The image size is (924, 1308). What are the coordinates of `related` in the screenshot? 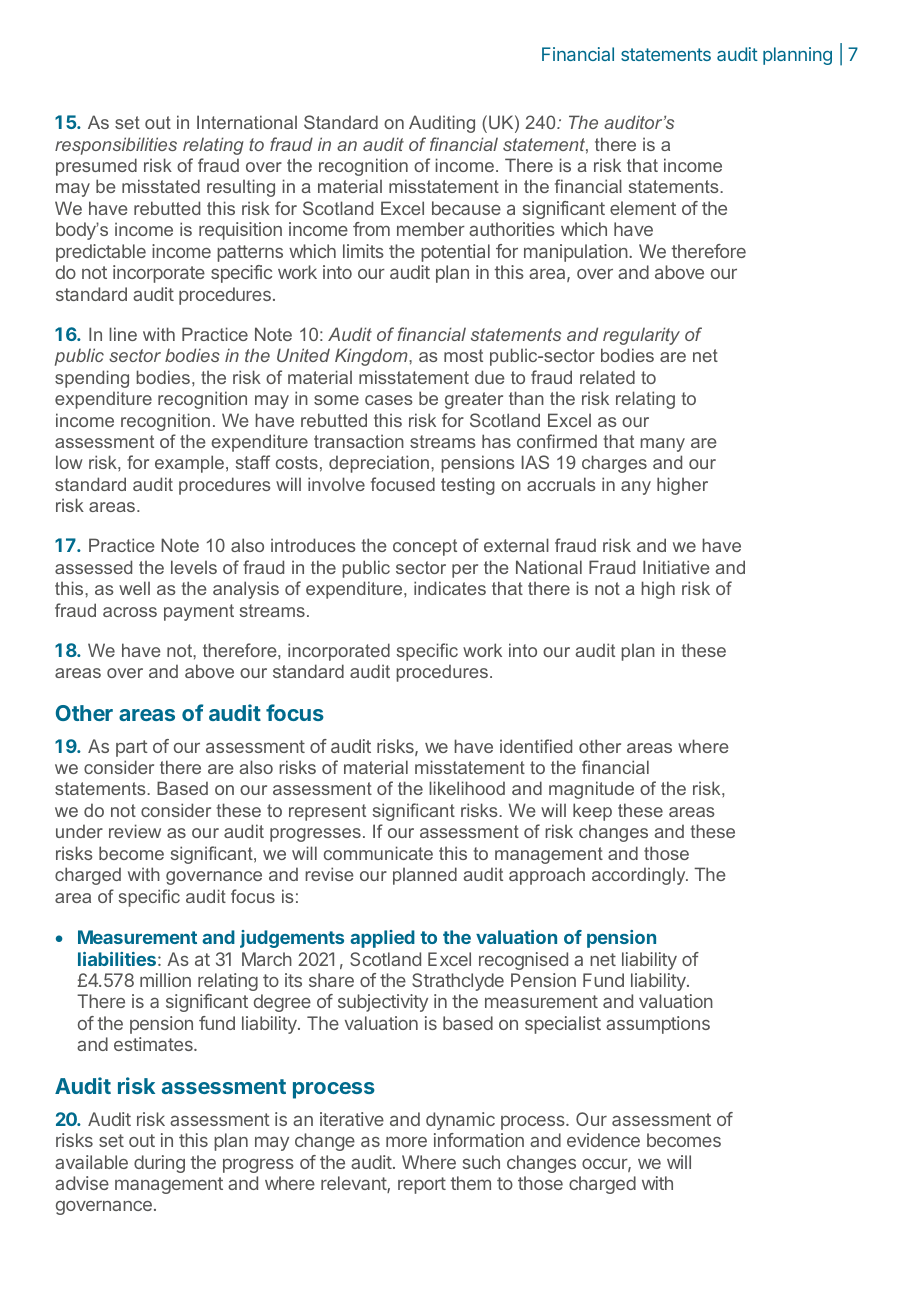 It's located at (607, 377).
